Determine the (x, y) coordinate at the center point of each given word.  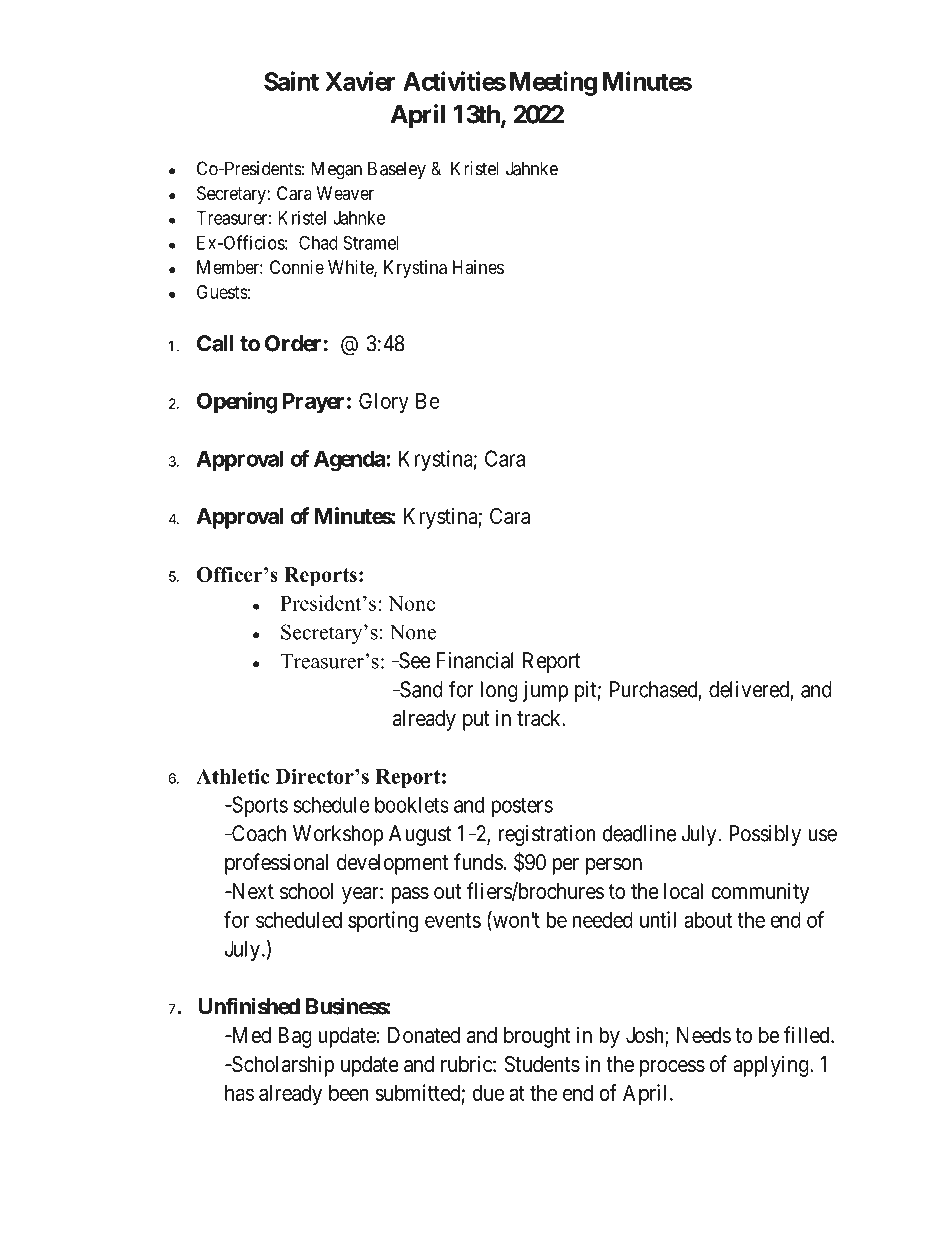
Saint (291, 81)
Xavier (360, 81)
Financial (475, 660)
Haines (478, 267)
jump (545, 691)
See (414, 660)
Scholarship (282, 1066)
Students (542, 1064)
